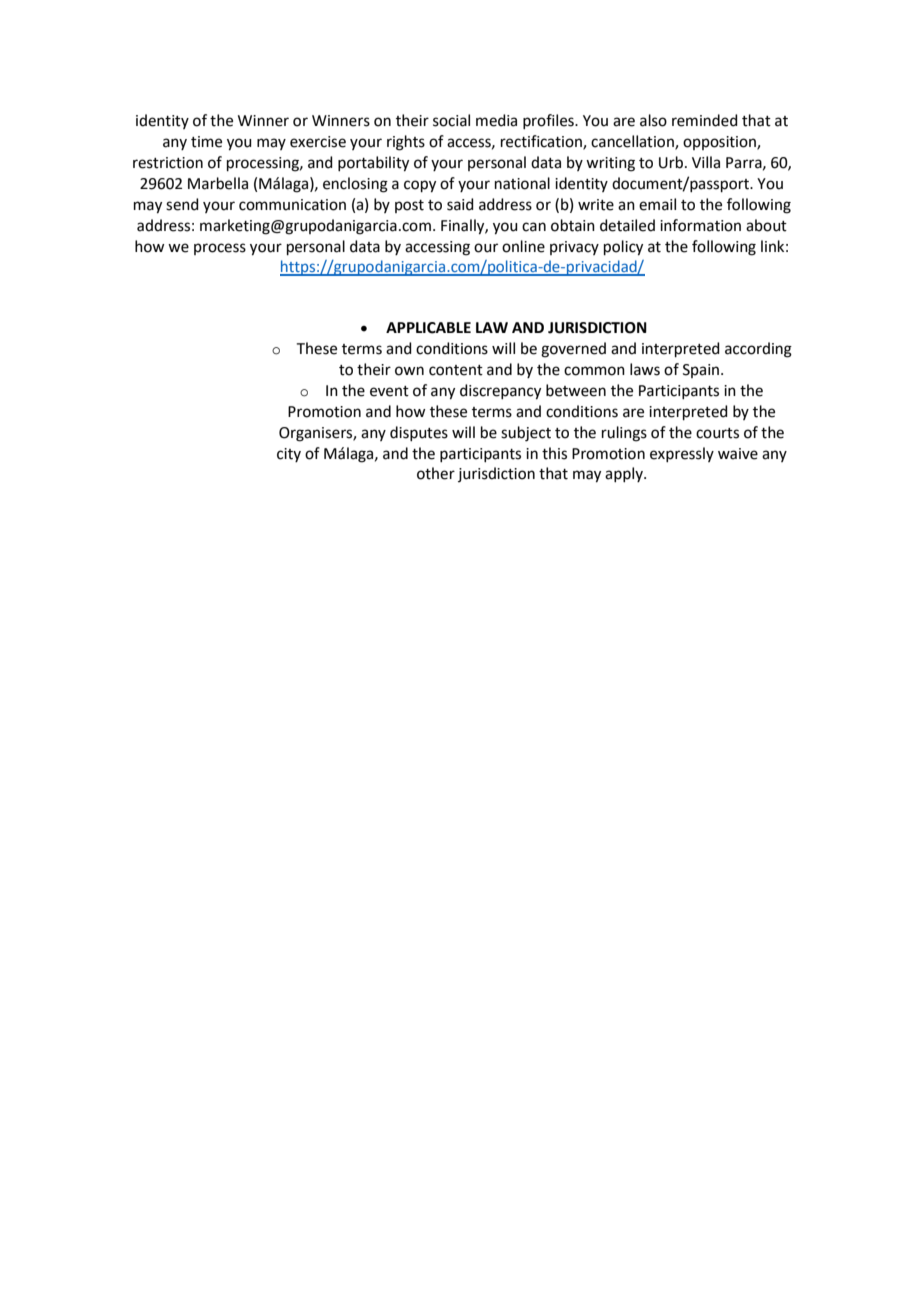 The width and height of the screenshot is (924, 1308). I want to click on city, so click(289, 455).
